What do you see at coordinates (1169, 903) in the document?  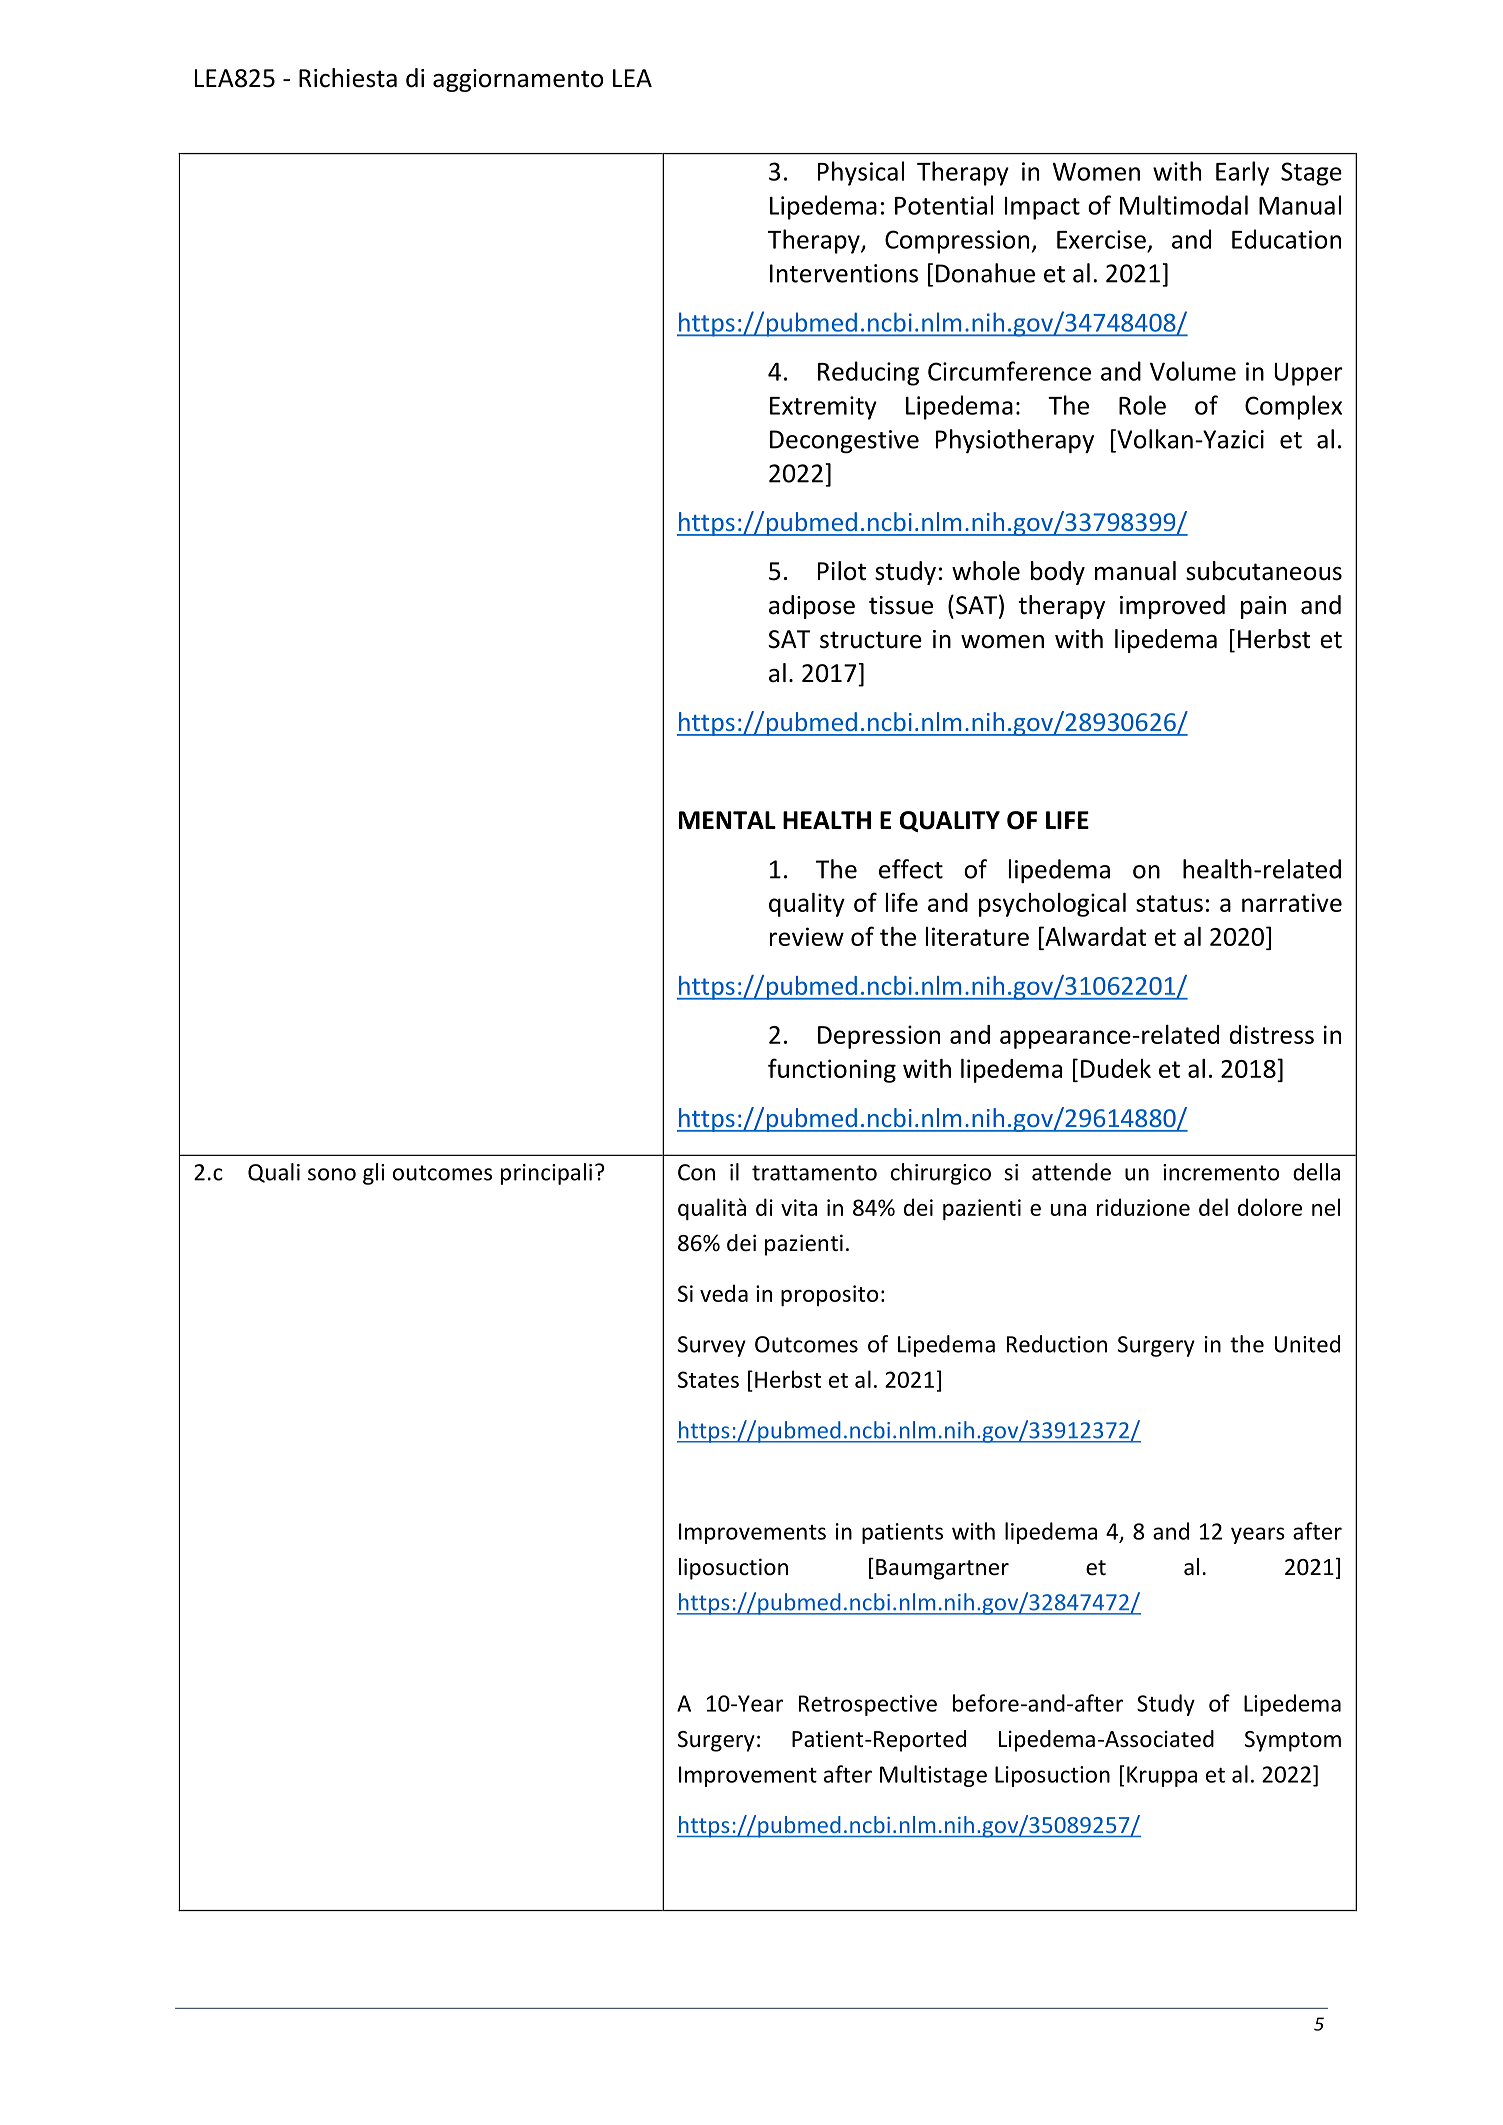 I see `status` at bounding box center [1169, 903].
